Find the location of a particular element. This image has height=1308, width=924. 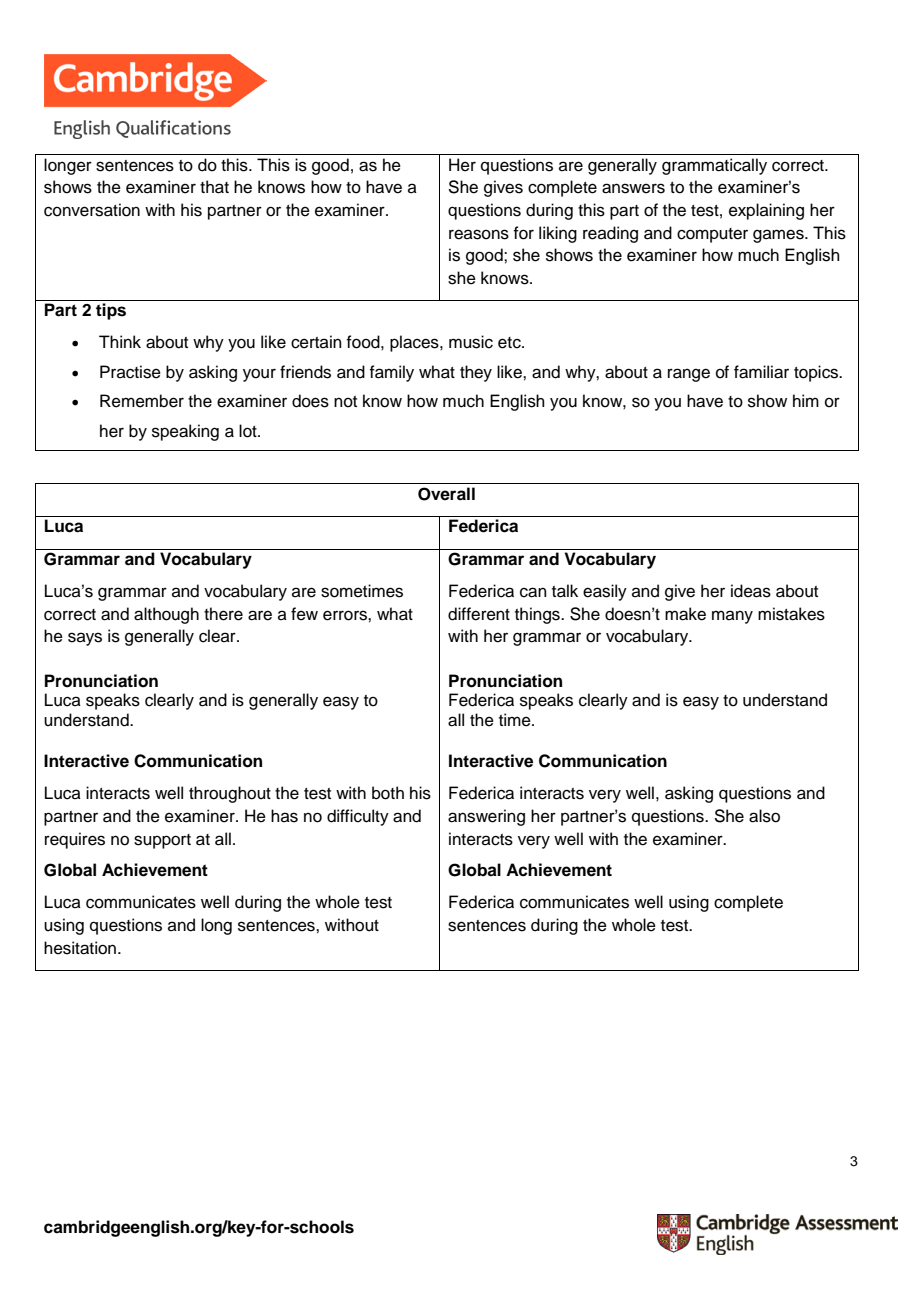

different is located at coordinates (479, 614).
